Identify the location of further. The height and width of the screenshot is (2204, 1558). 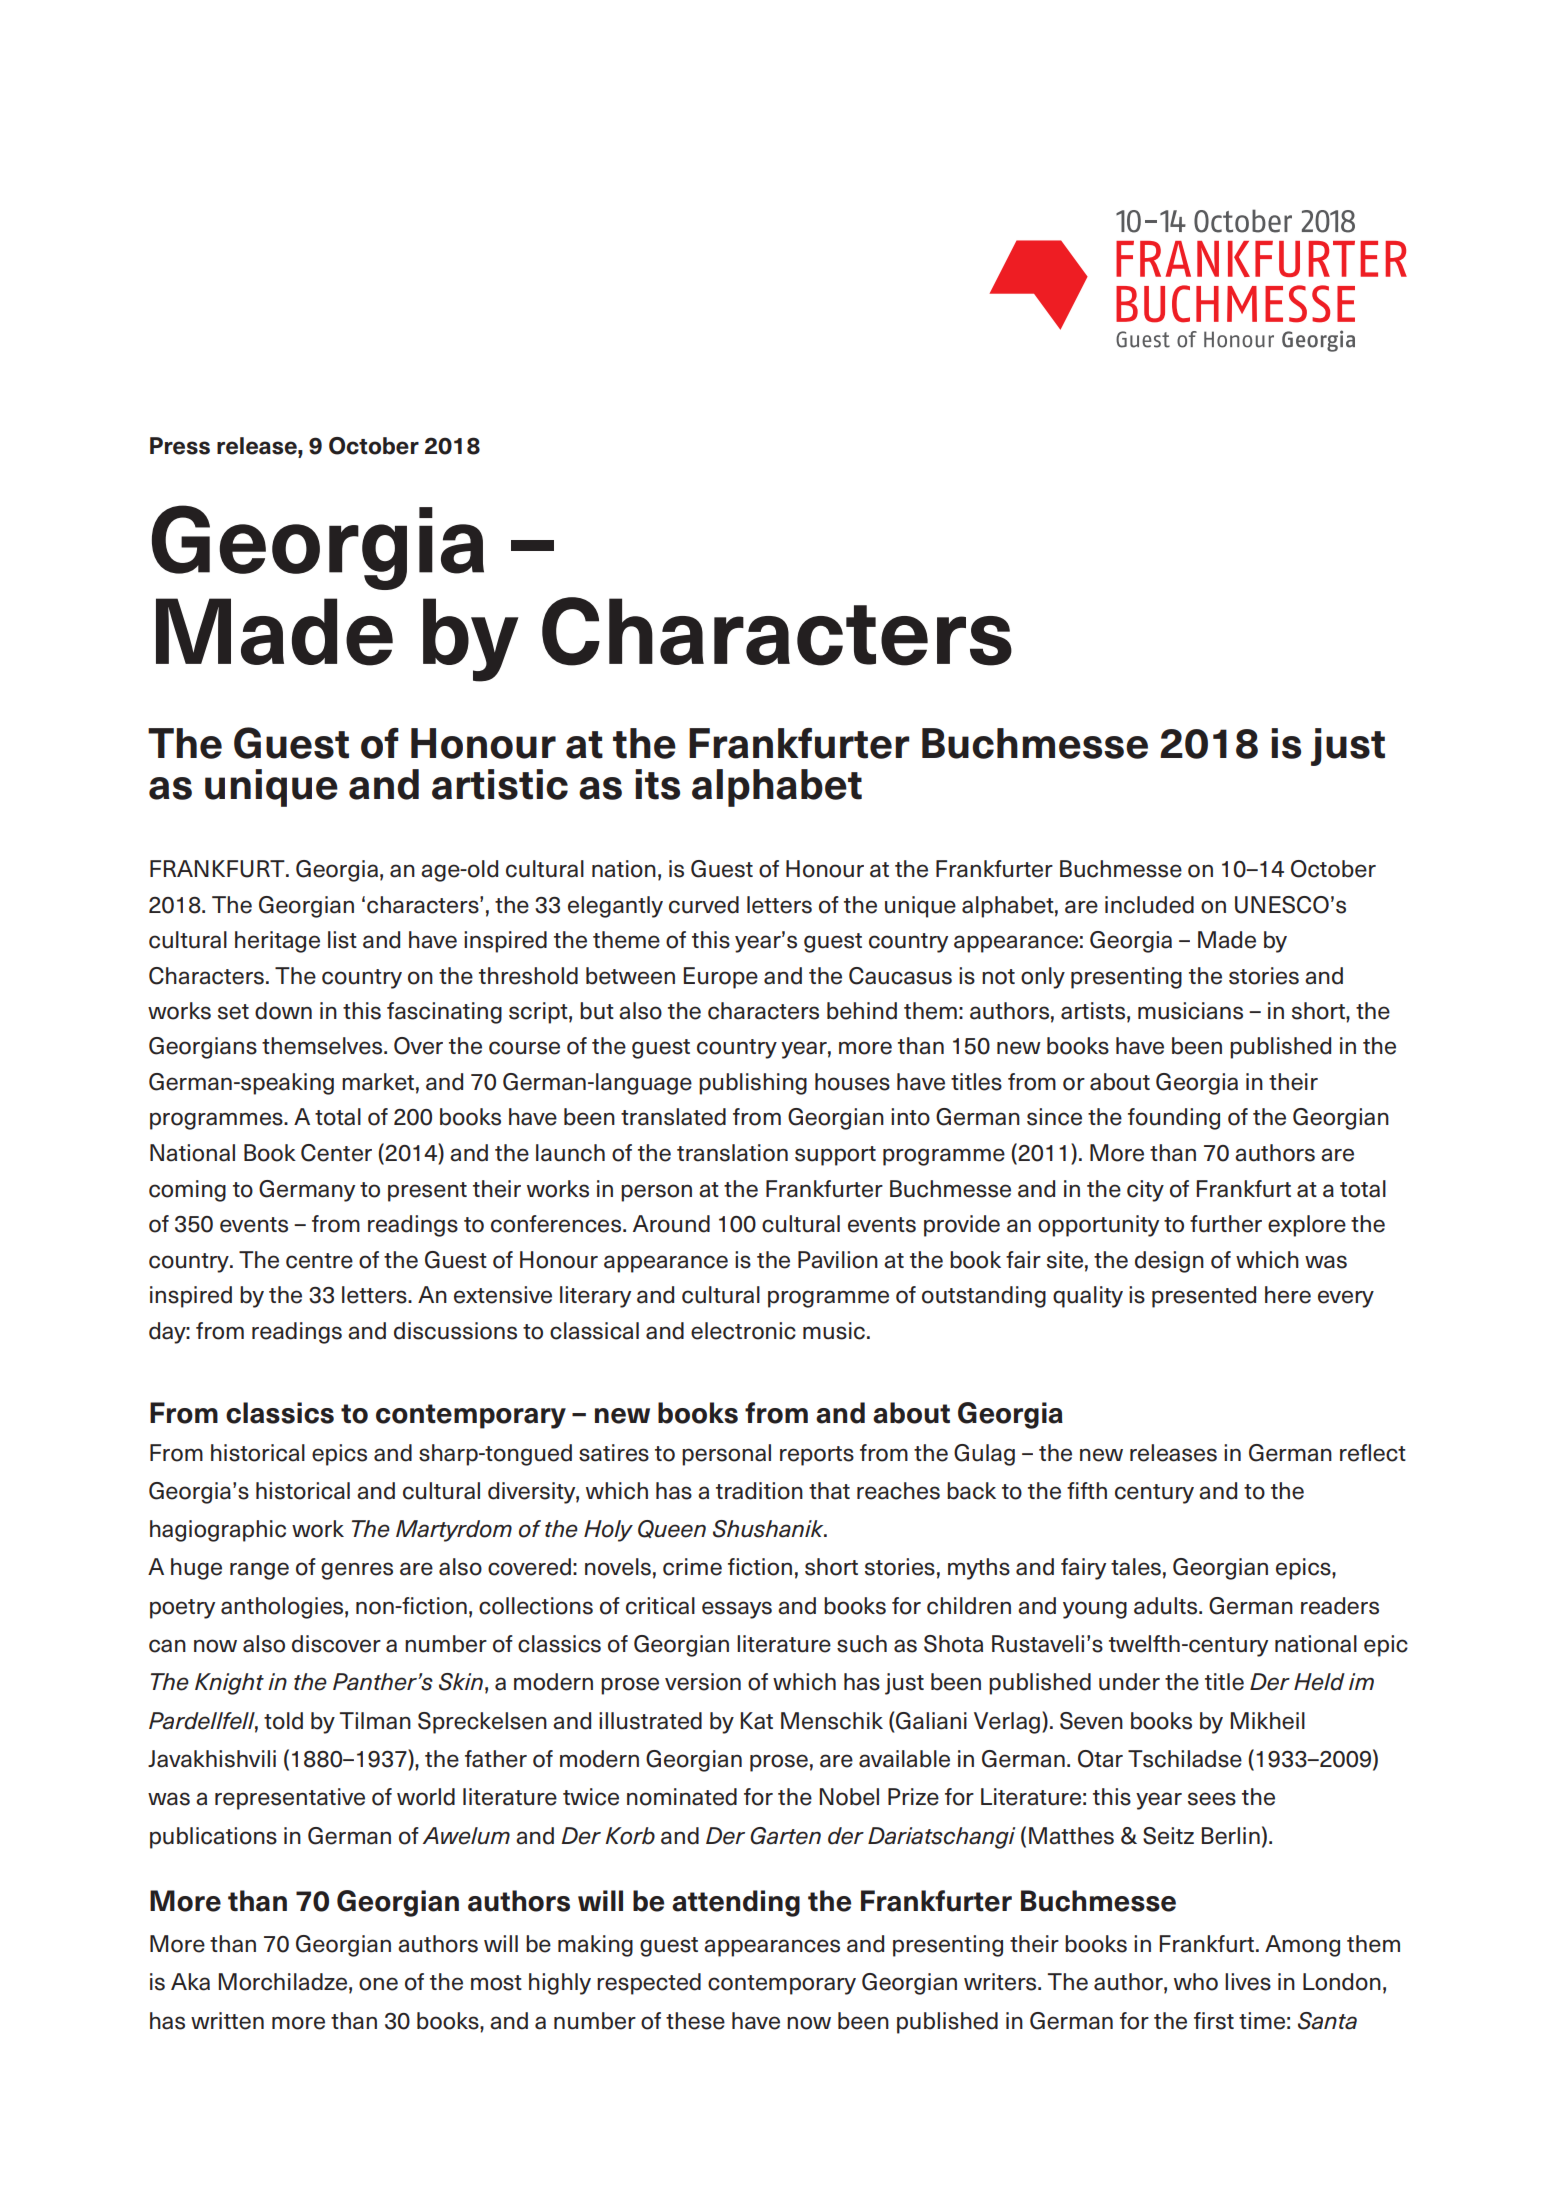
(1226, 1224).
